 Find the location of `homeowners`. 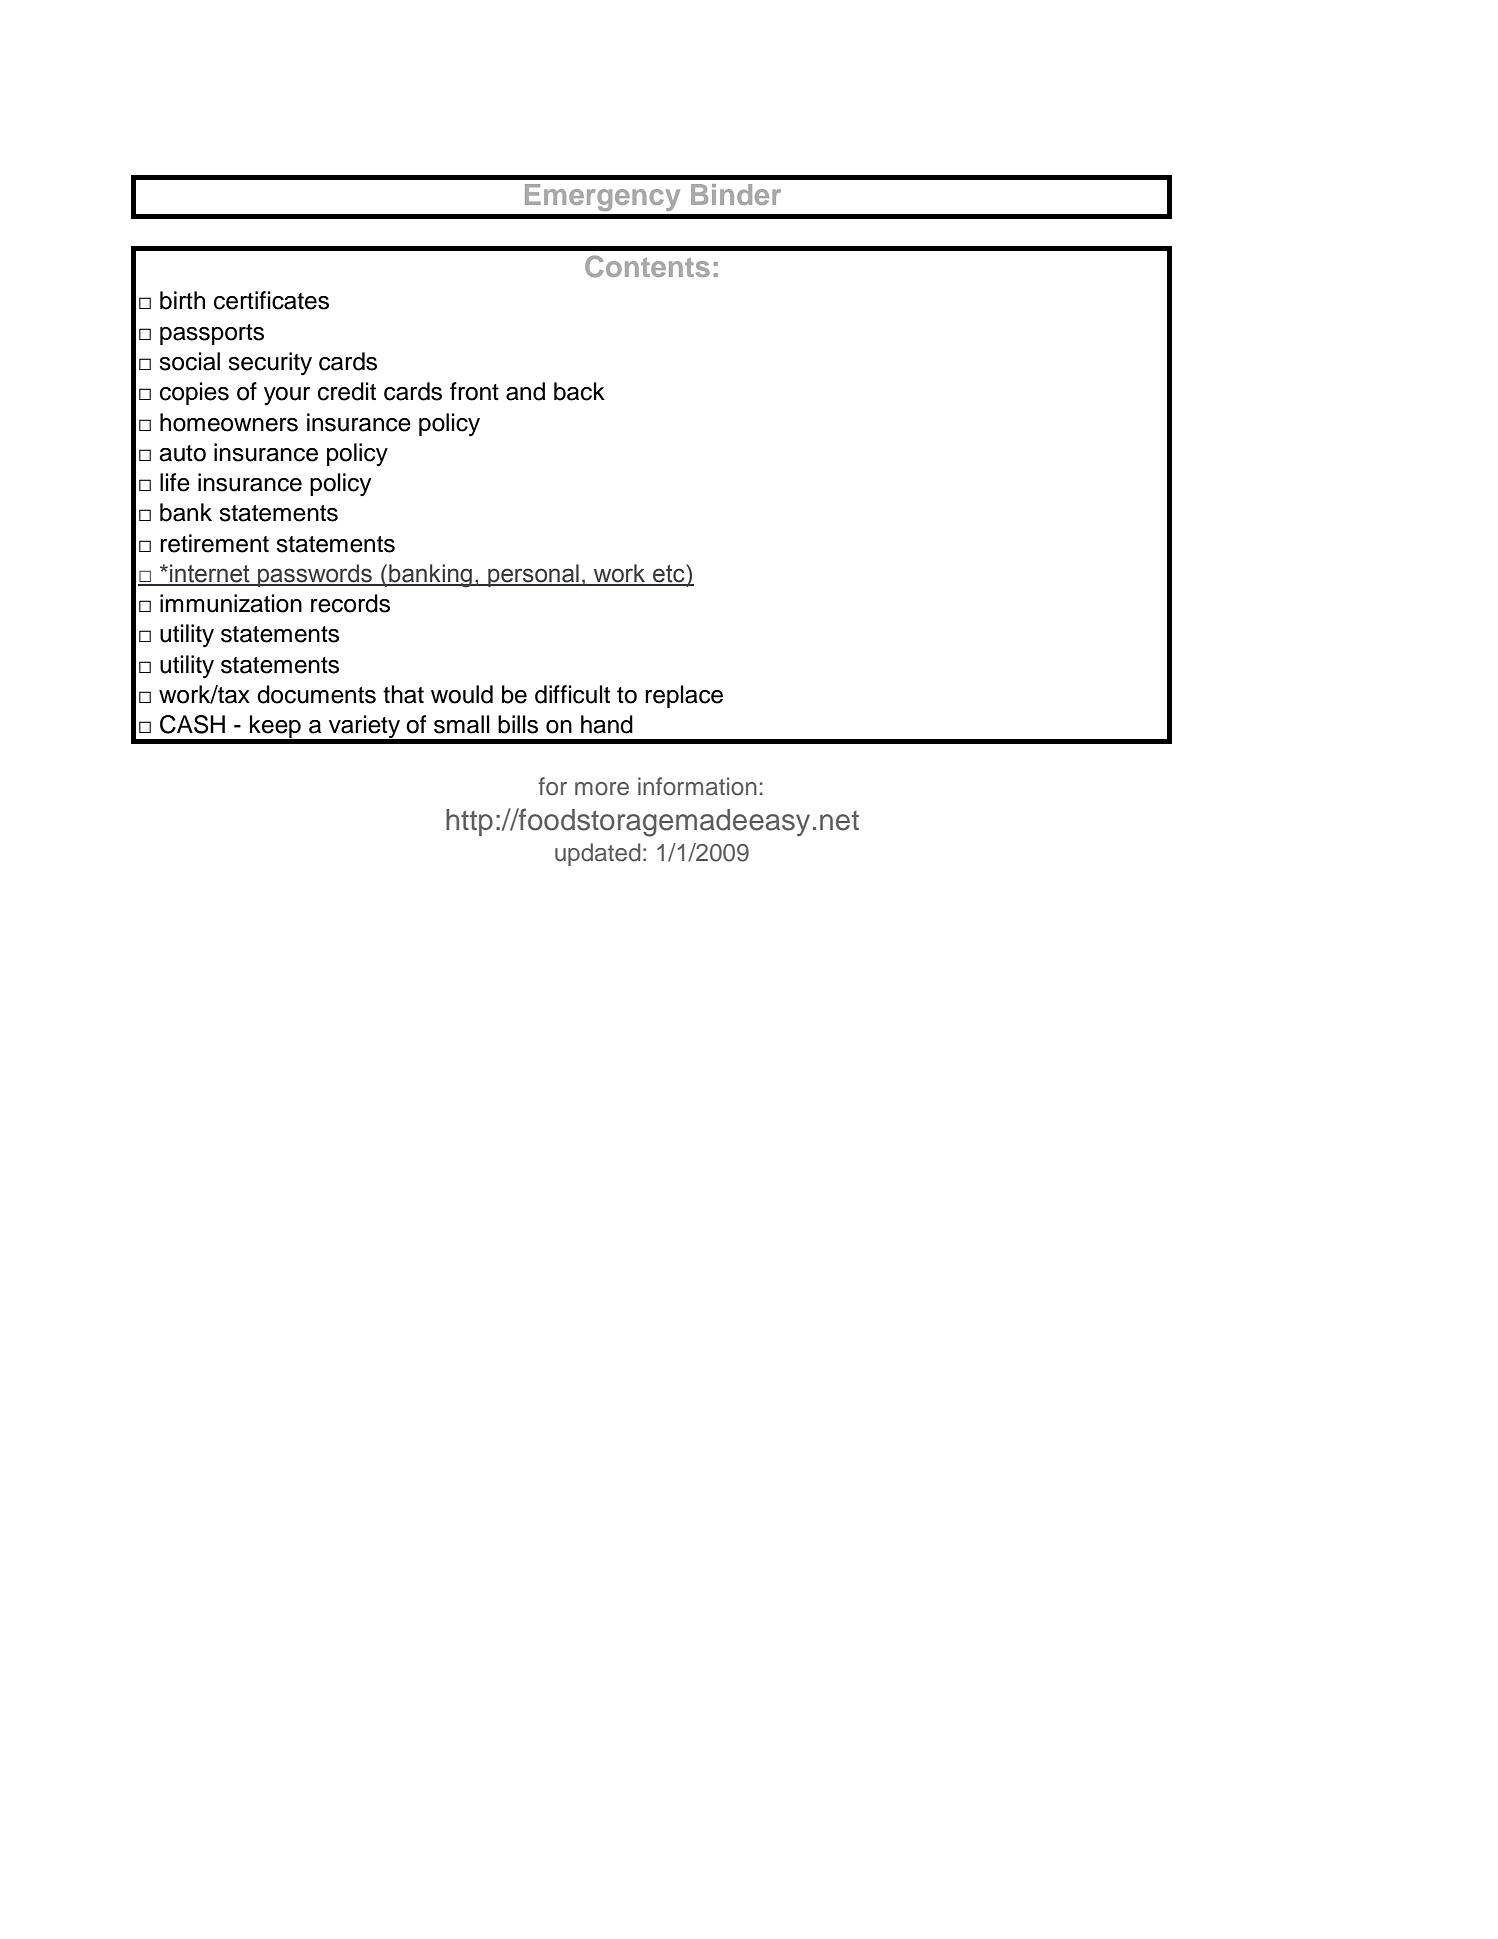

homeowners is located at coordinates (229, 422).
